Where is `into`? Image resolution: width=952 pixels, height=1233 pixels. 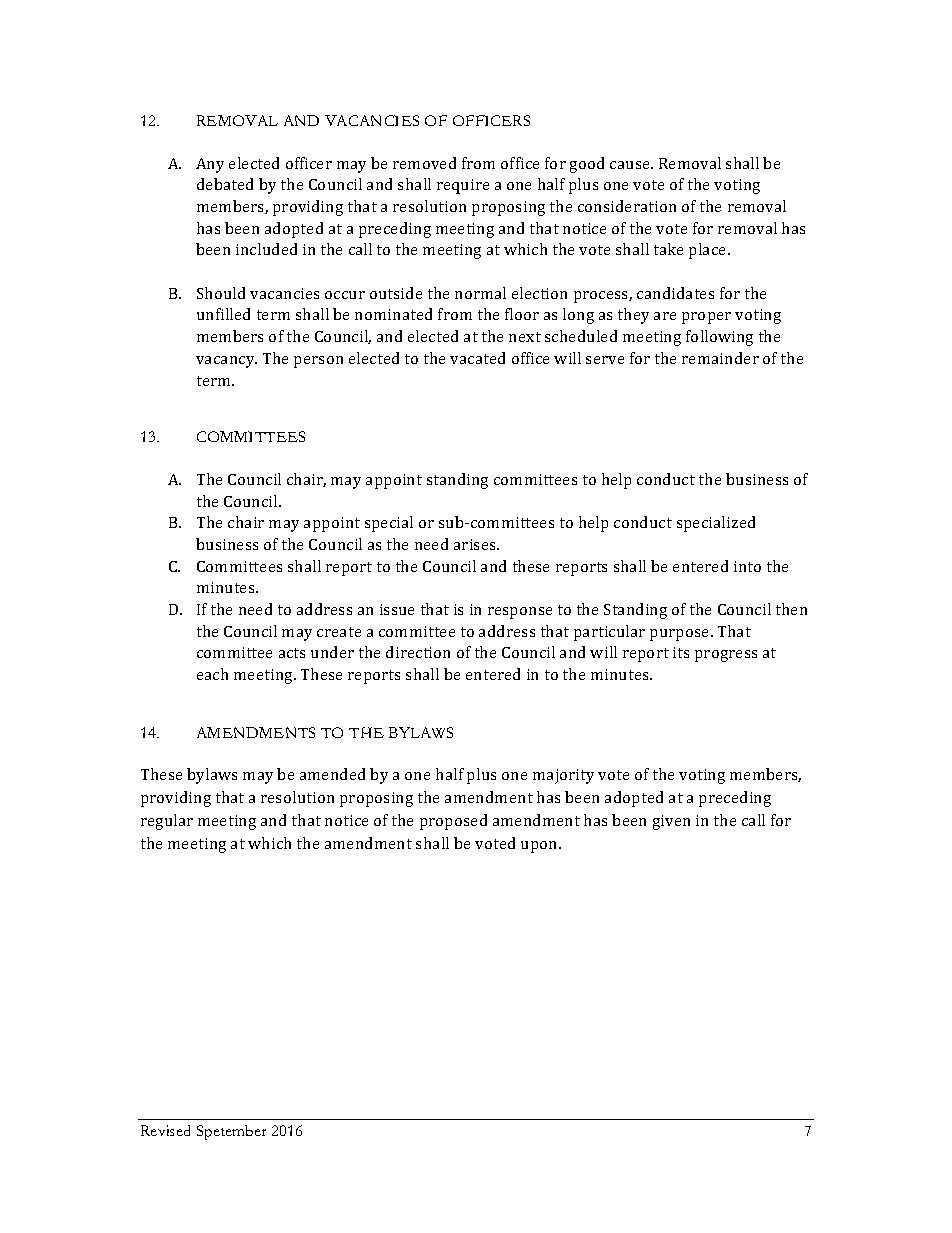 into is located at coordinates (747, 566).
